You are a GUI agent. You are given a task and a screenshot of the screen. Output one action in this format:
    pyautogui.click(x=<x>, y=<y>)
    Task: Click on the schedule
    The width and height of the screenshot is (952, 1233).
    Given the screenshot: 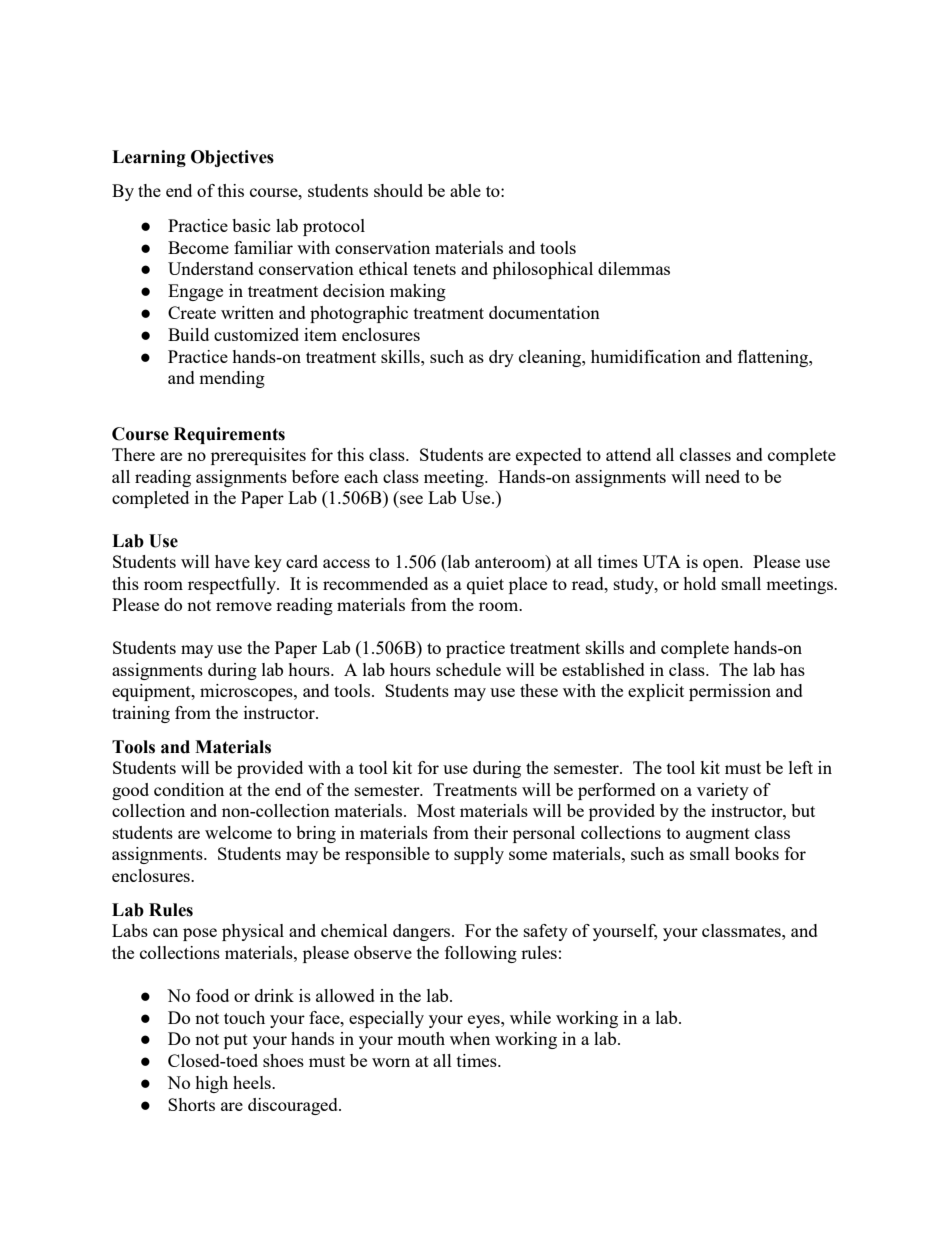 What is the action you would take?
    pyautogui.click(x=468, y=669)
